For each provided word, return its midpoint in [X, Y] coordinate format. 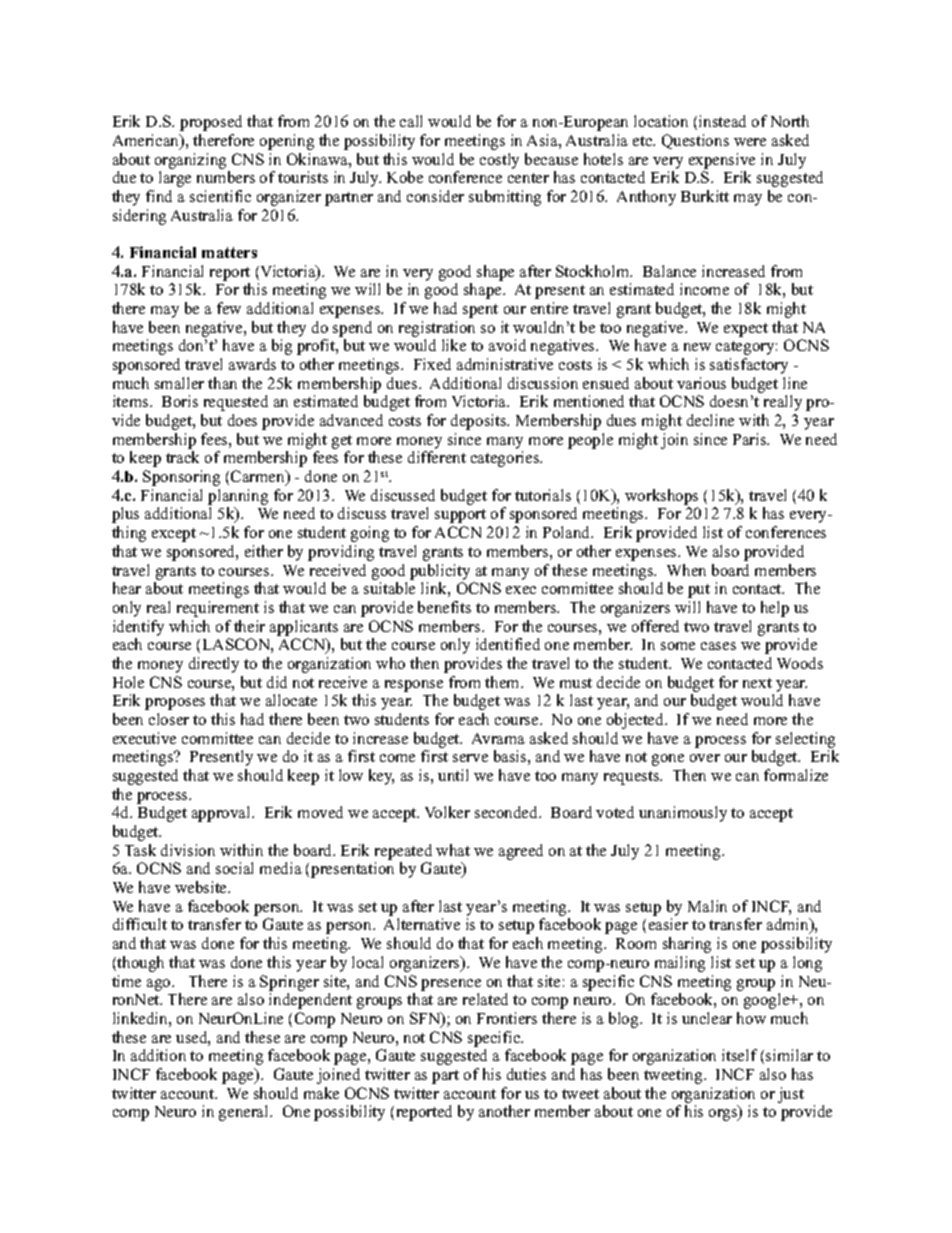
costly [499, 161]
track [182, 457]
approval [222, 814]
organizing [190, 161]
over [705, 758]
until [453, 775]
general [245, 1113]
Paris [751, 439]
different [437, 457]
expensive [722, 161]
